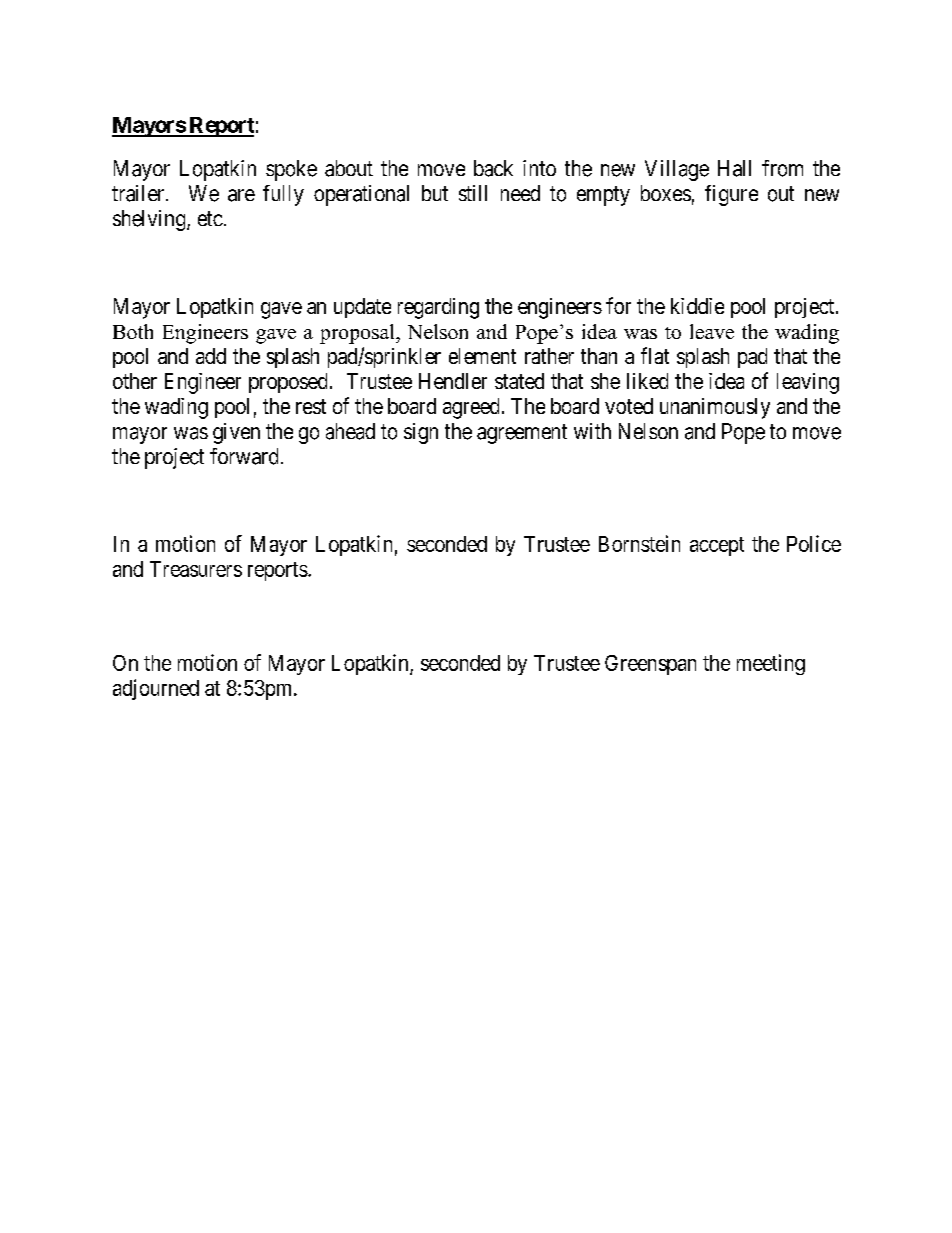  Describe the element at coordinates (814, 543) in the screenshot. I see `Police` at that location.
